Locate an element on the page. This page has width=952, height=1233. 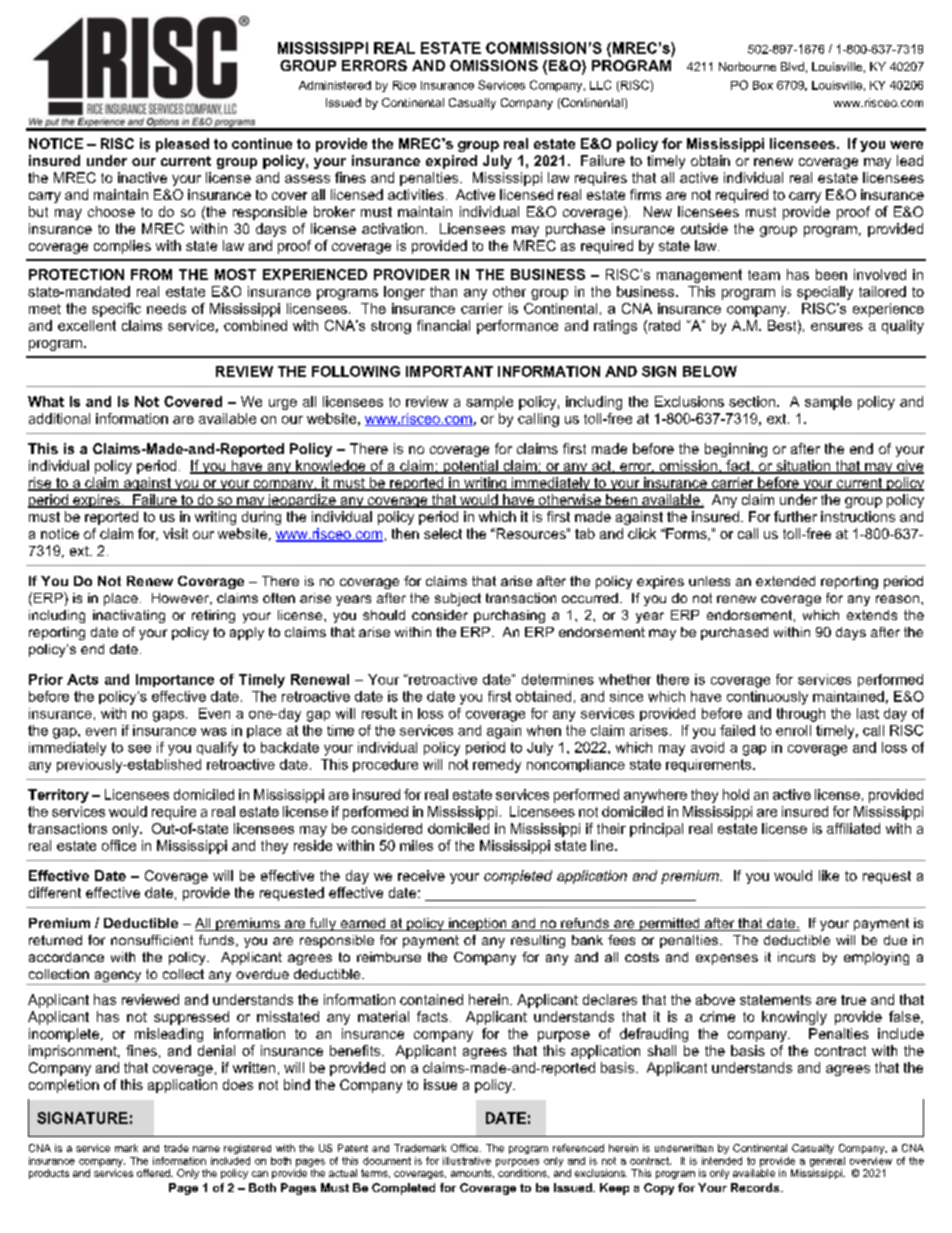
offered is located at coordinates (154, 1173).
